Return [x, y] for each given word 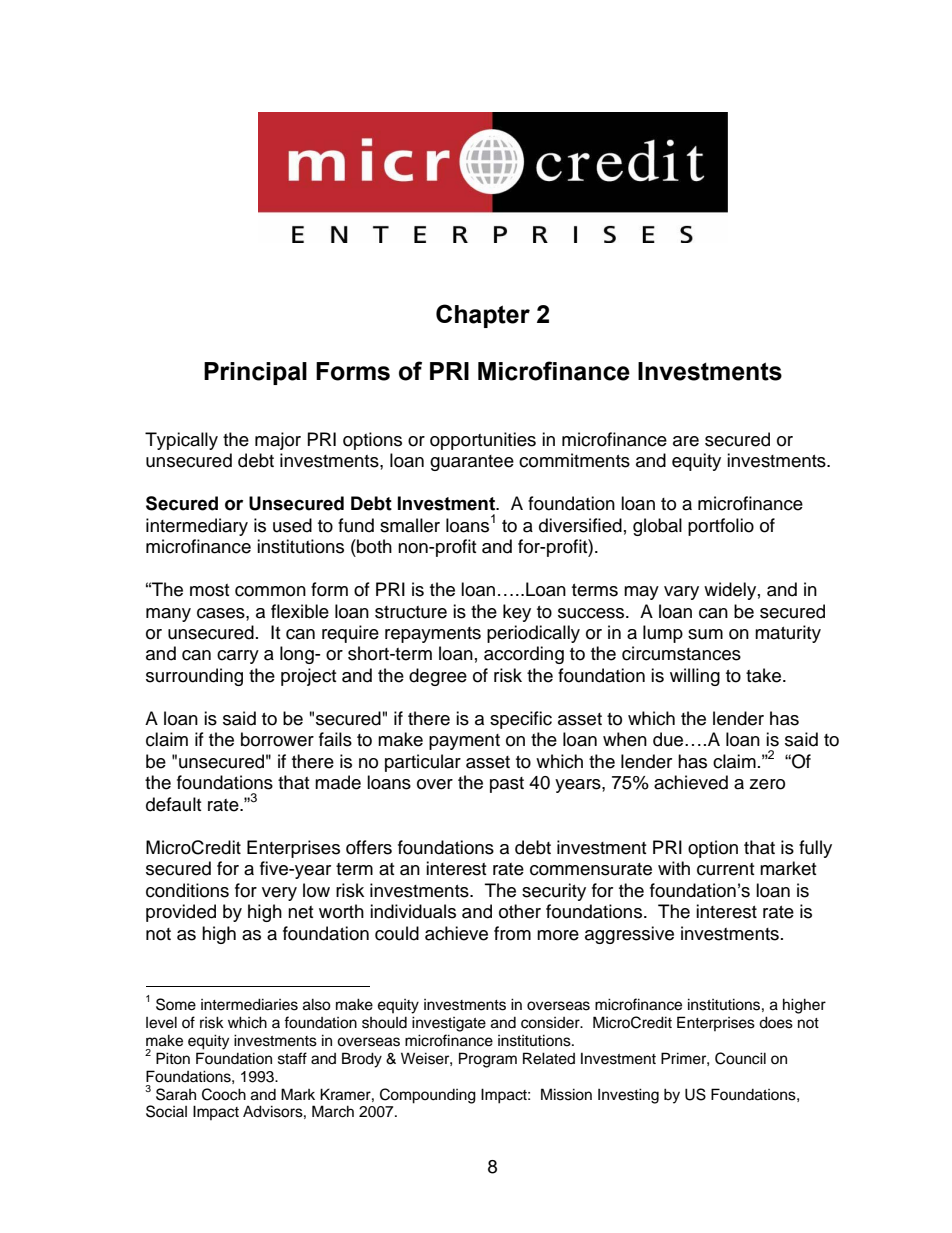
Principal [255, 373]
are [686, 441]
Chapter [483, 316]
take [765, 675]
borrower [277, 739]
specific [521, 720]
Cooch [224, 1094]
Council [740, 1058]
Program [488, 1060]
